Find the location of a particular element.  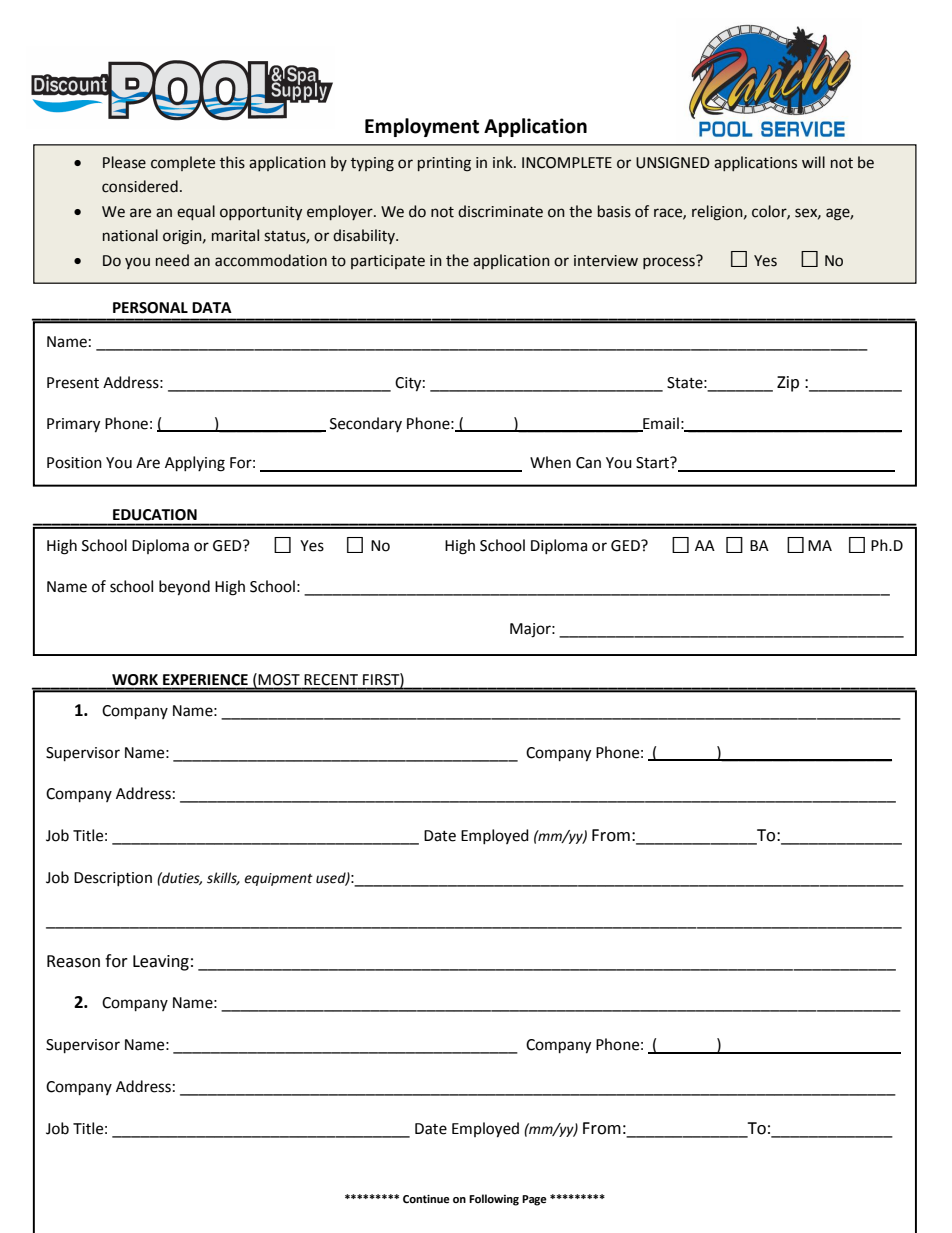

Start is located at coordinates (654, 462).
